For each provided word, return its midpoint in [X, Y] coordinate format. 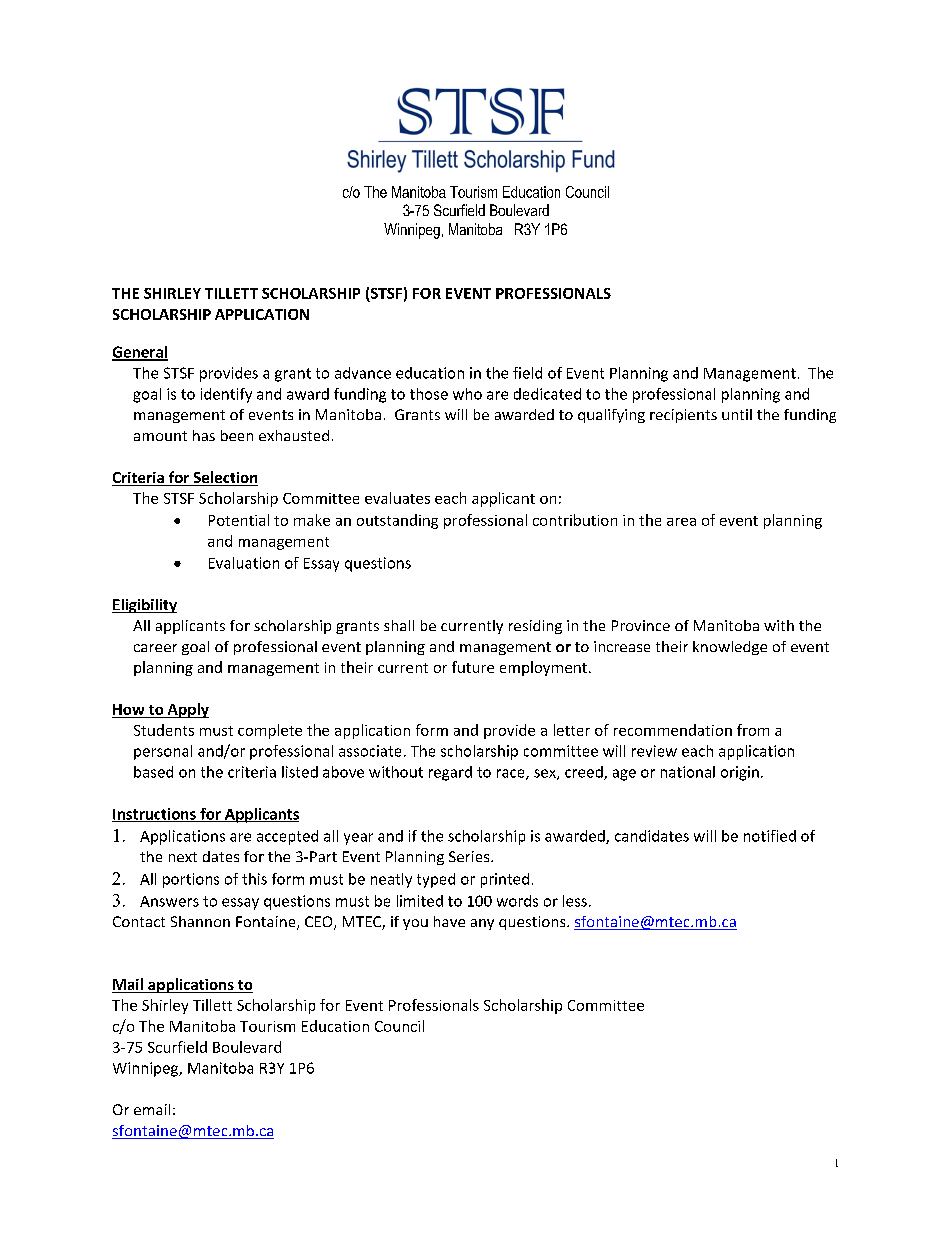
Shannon [200, 921]
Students [164, 730]
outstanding [397, 521]
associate [370, 751]
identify [226, 395]
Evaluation [244, 563]
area [681, 522]
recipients [683, 416]
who [467, 394]
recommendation [673, 730]
